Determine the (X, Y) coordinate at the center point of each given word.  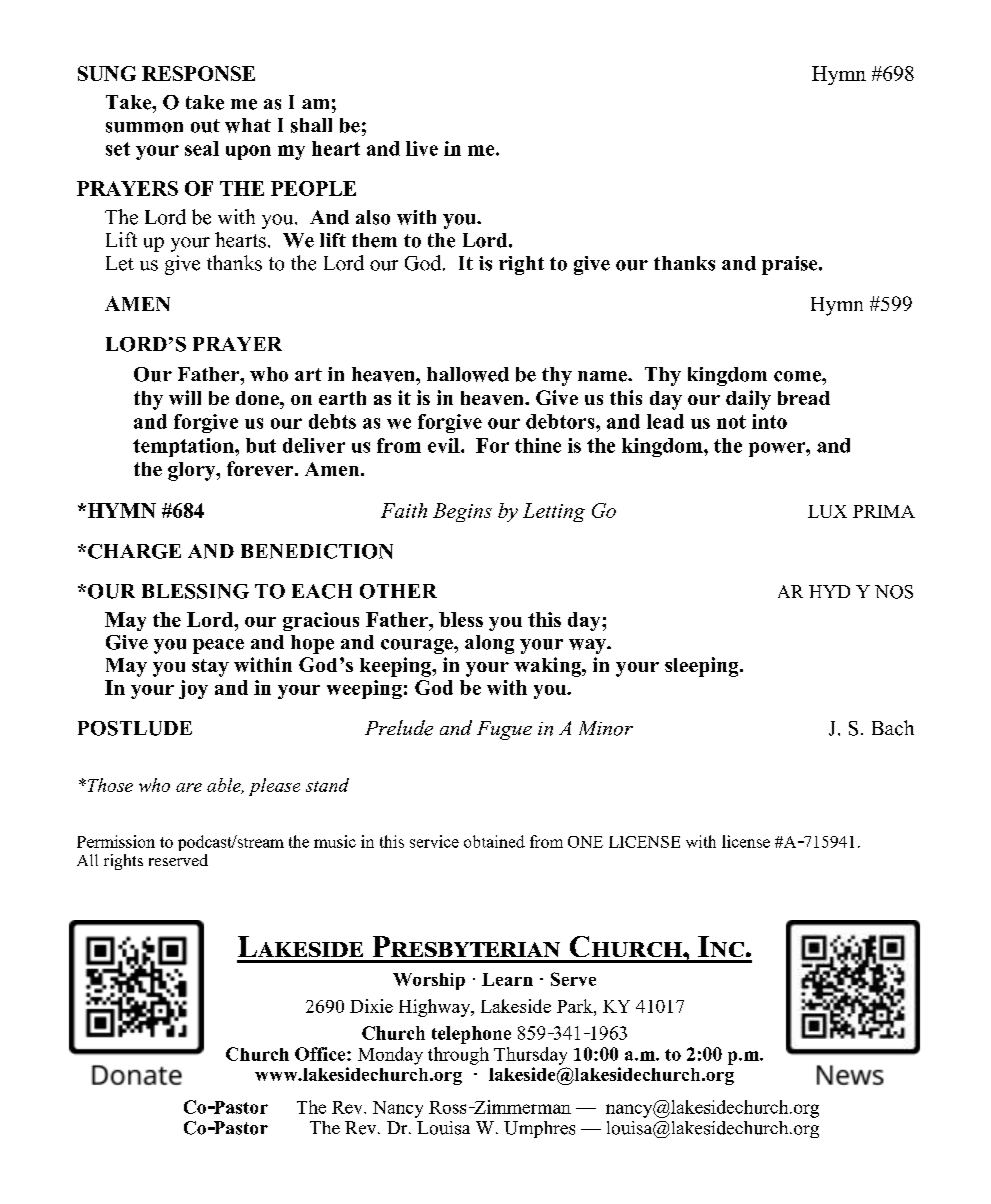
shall (311, 125)
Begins (462, 512)
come (798, 376)
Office (321, 1054)
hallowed (468, 374)
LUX (827, 511)
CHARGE (134, 551)
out (205, 126)
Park (576, 1006)
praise (791, 265)
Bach (893, 728)
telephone (471, 1035)
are (189, 787)
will (185, 397)
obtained (494, 841)
